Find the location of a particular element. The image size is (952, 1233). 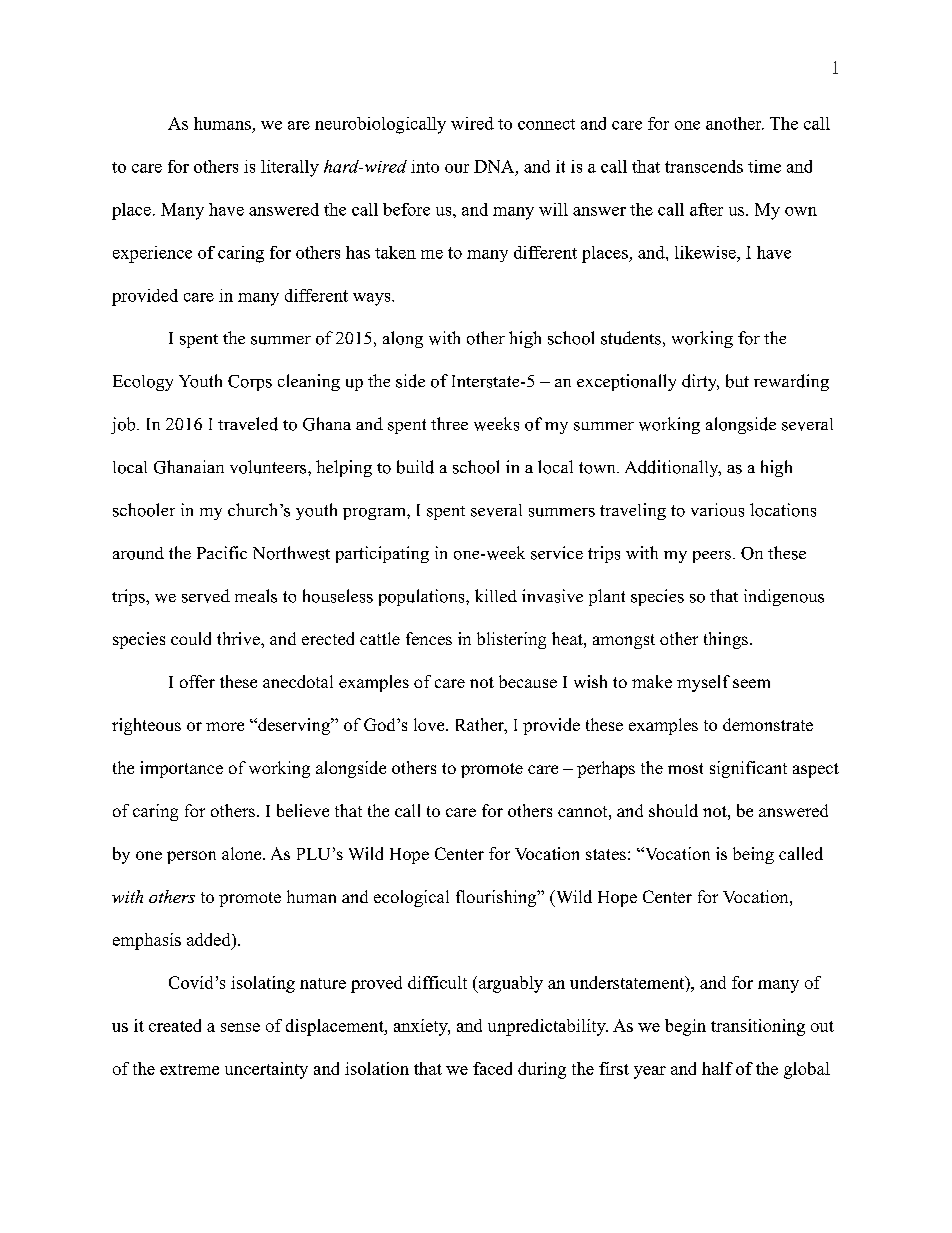

transcends is located at coordinates (704, 166).
